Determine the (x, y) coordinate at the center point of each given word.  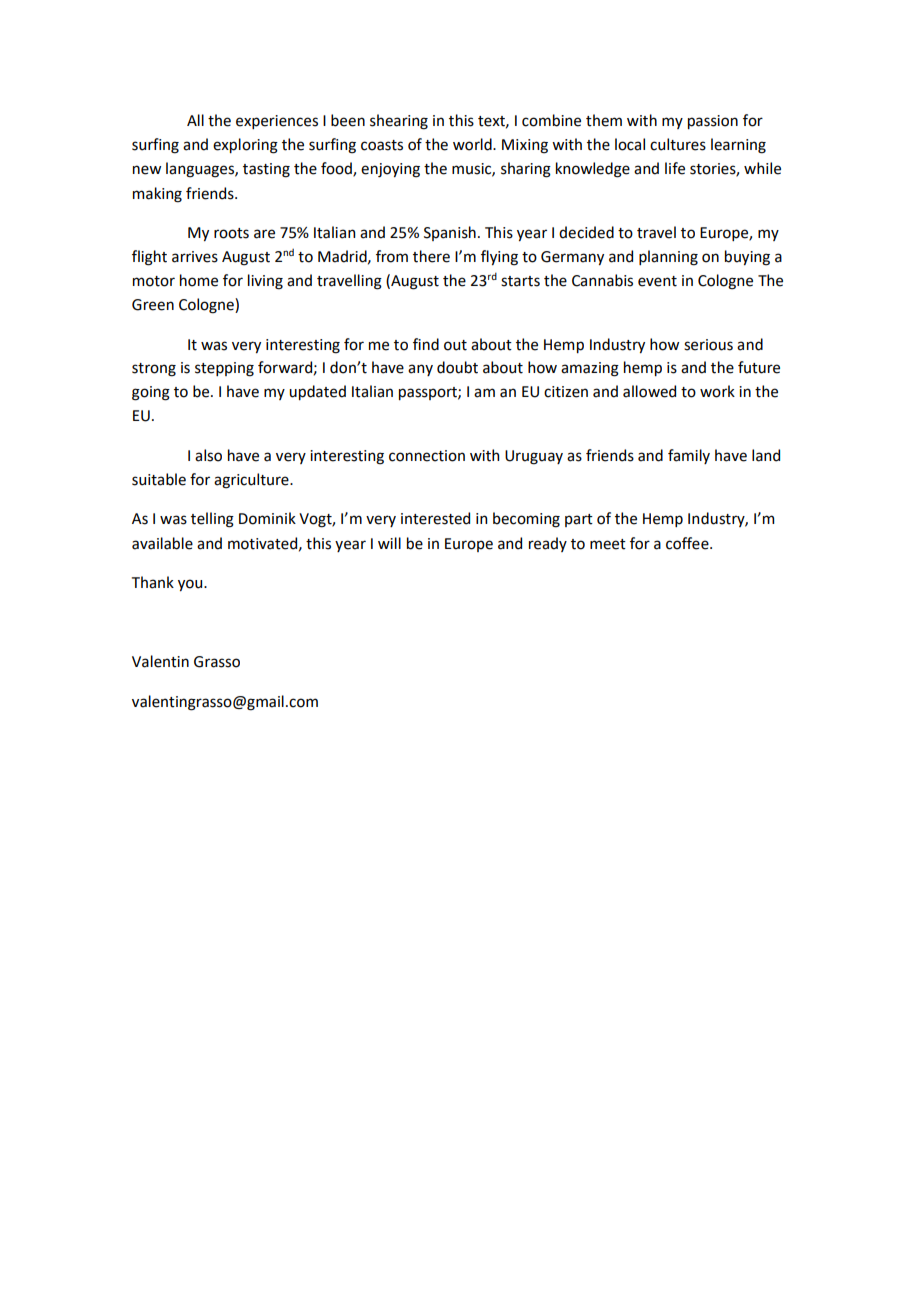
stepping (224, 369)
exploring (245, 146)
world (473, 144)
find (426, 344)
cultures (678, 144)
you (191, 585)
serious (708, 345)
